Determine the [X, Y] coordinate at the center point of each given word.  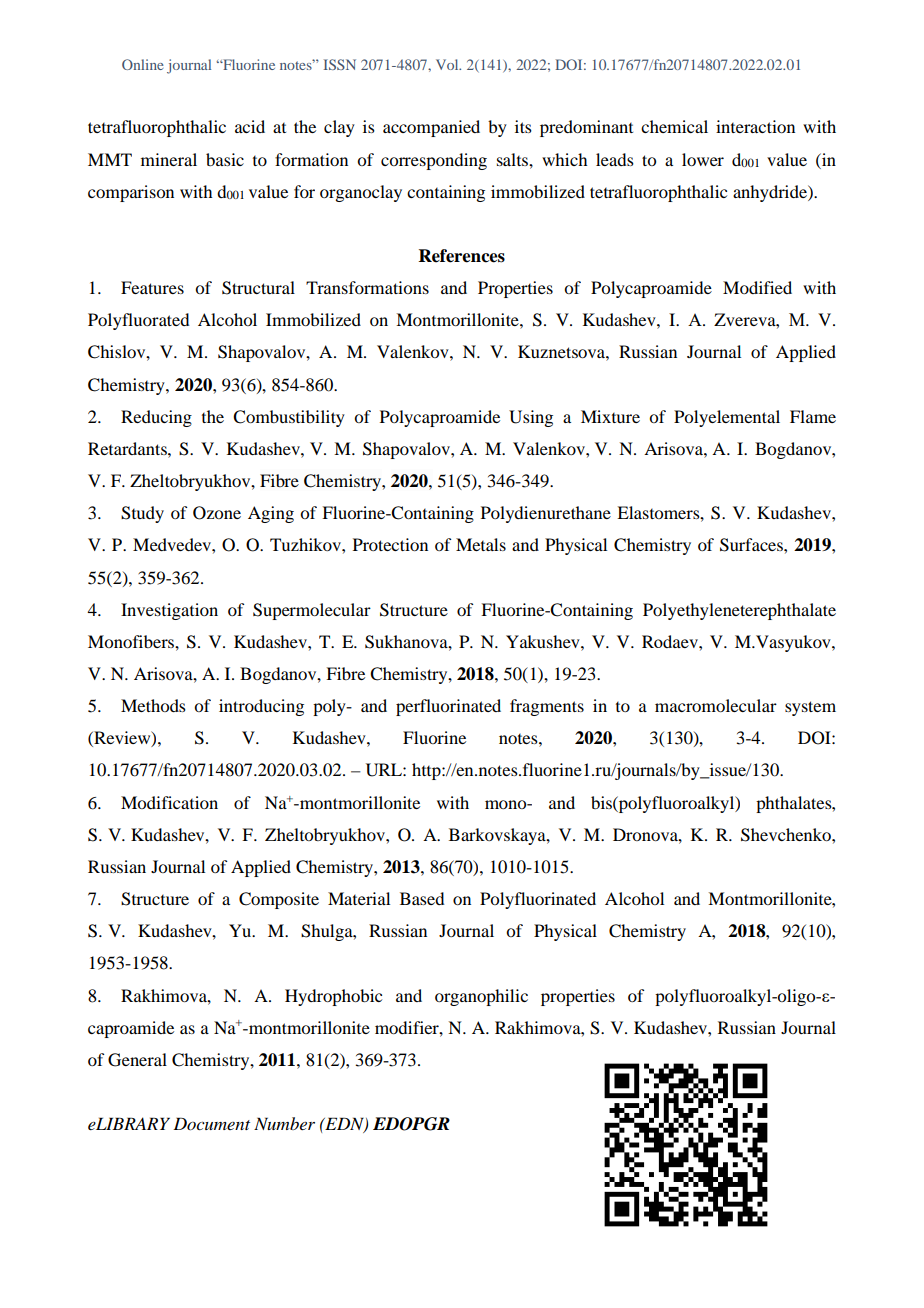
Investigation [169, 611]
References [462, 256]
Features [152, 287]
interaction [755, 126]
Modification [169, 802]
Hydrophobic [333, 997]
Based [422, 898]
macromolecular [716, 705]
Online [143, 64]
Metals [481, 544]
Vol [448, 64]
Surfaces [752, 545]
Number [284, 1123]
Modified [757, 287]
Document [211, 1123]
